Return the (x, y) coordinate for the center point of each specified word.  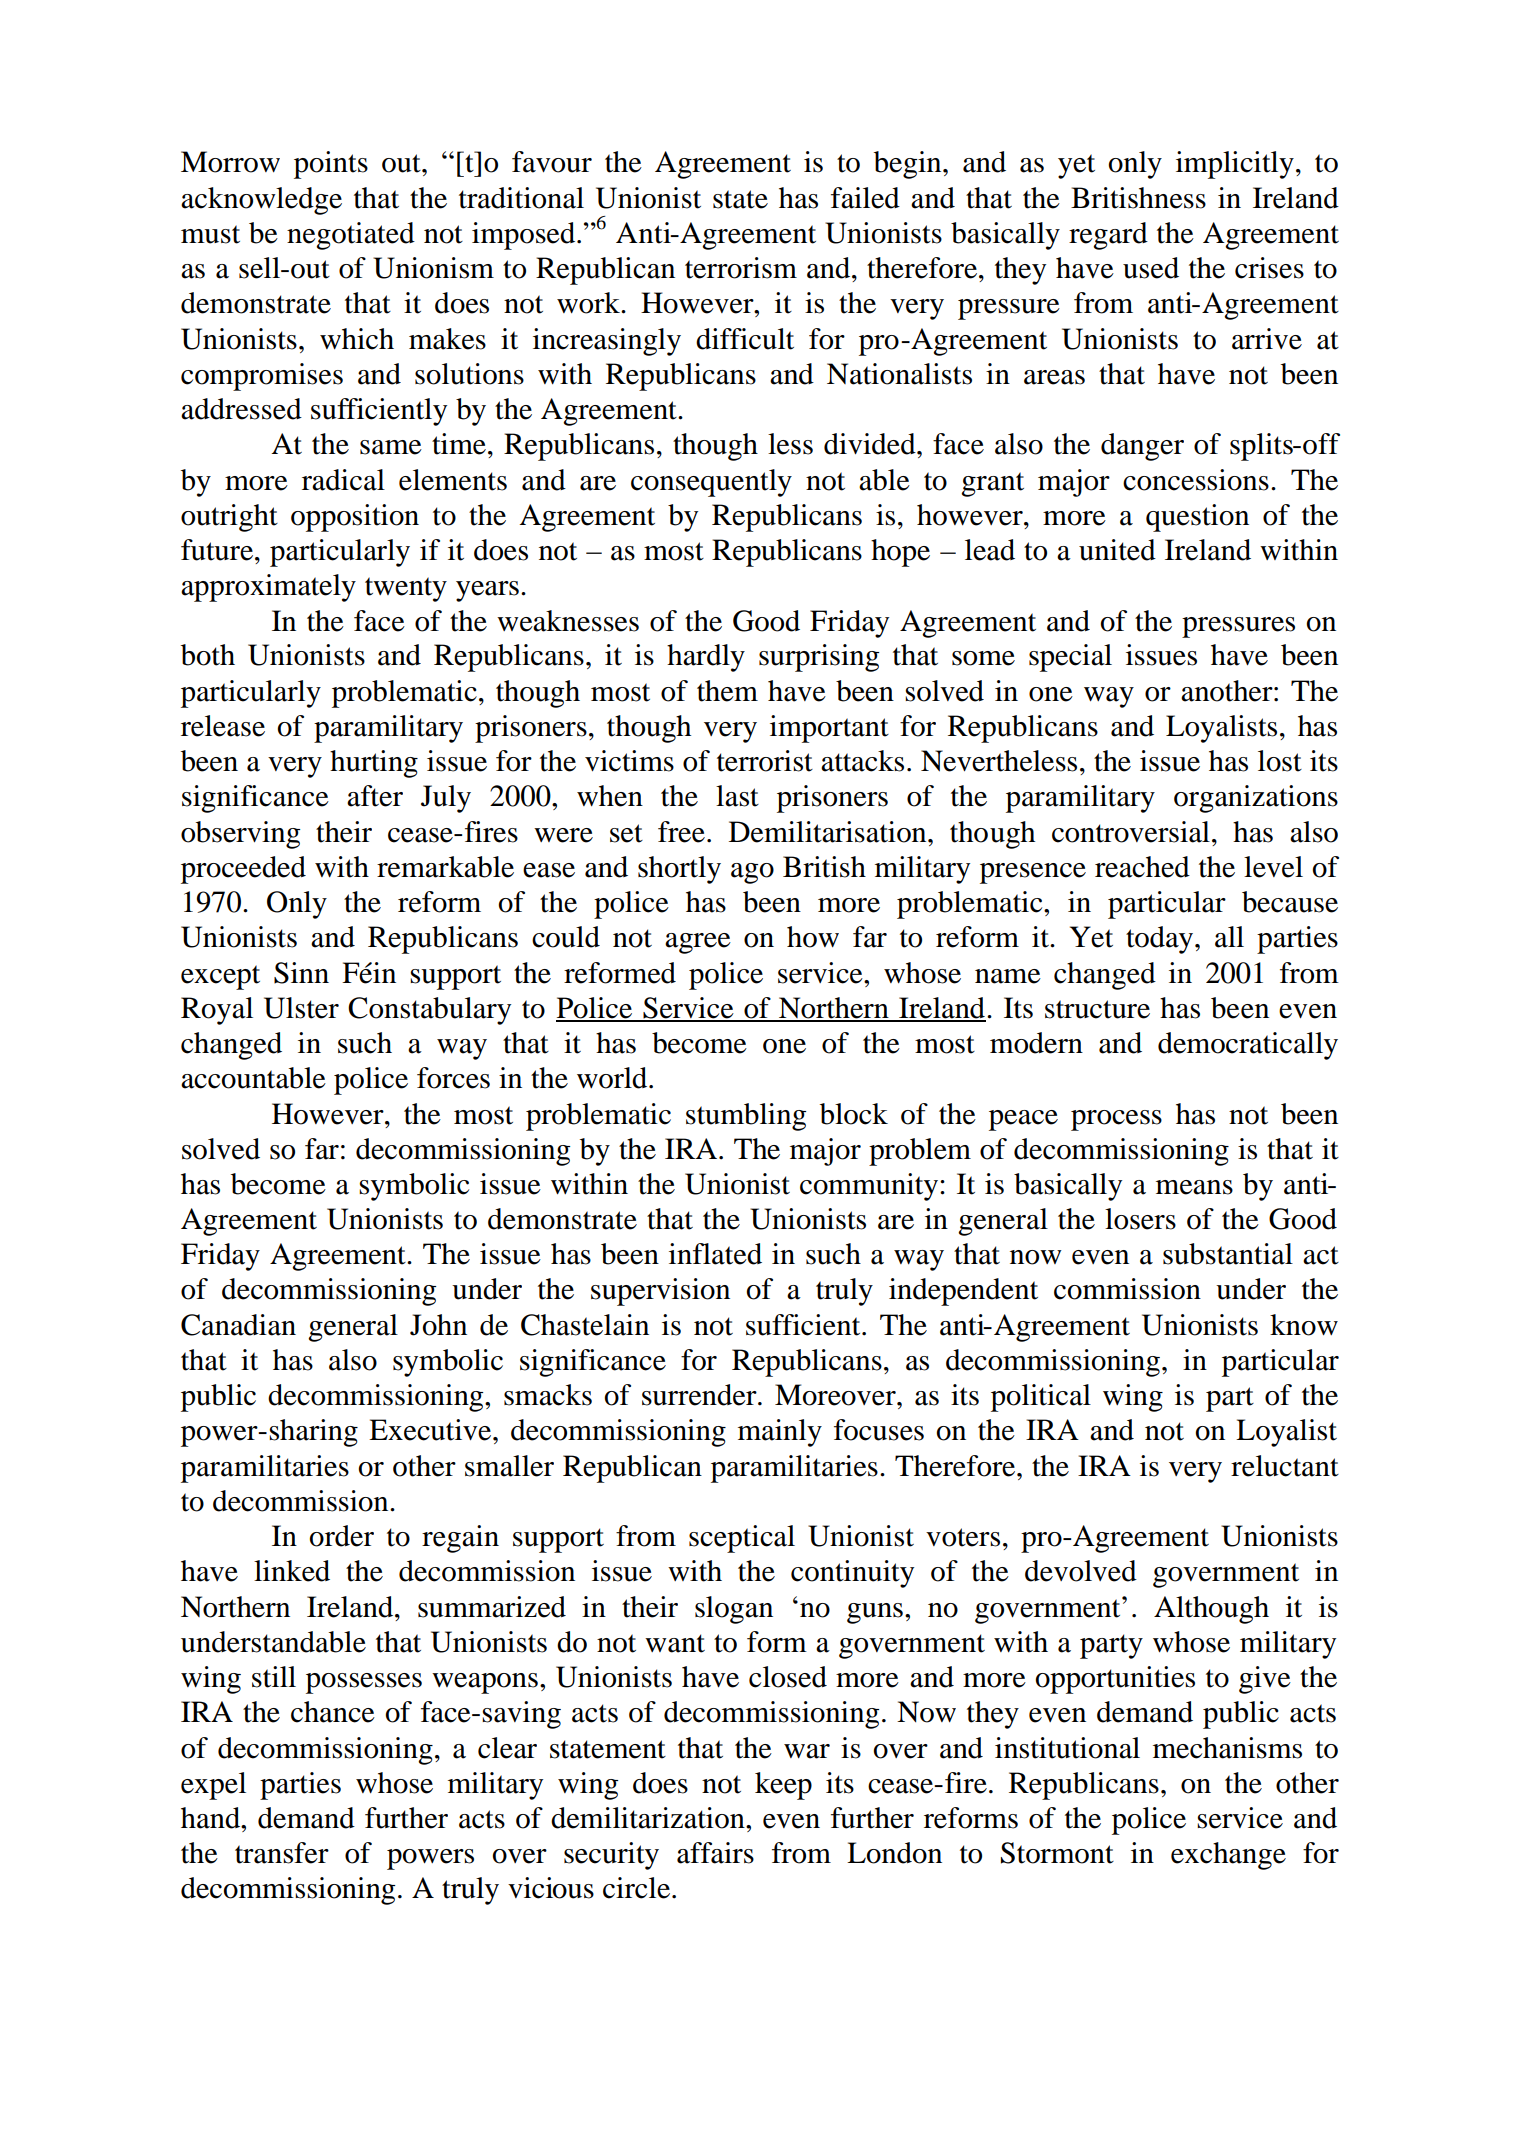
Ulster (301, 1008)
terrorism (741, 268)
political (1041, 1398)
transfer (282, 1853)
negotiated (351, 236)
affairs (715, 1853)
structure (1097, 1009)
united (1117, 550)
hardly (706, 658)
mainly (780, 1433)
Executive (431, 1430)
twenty (406, 589)
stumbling (746, 1117)
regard (1108, 236)
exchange (1228, 1856)
